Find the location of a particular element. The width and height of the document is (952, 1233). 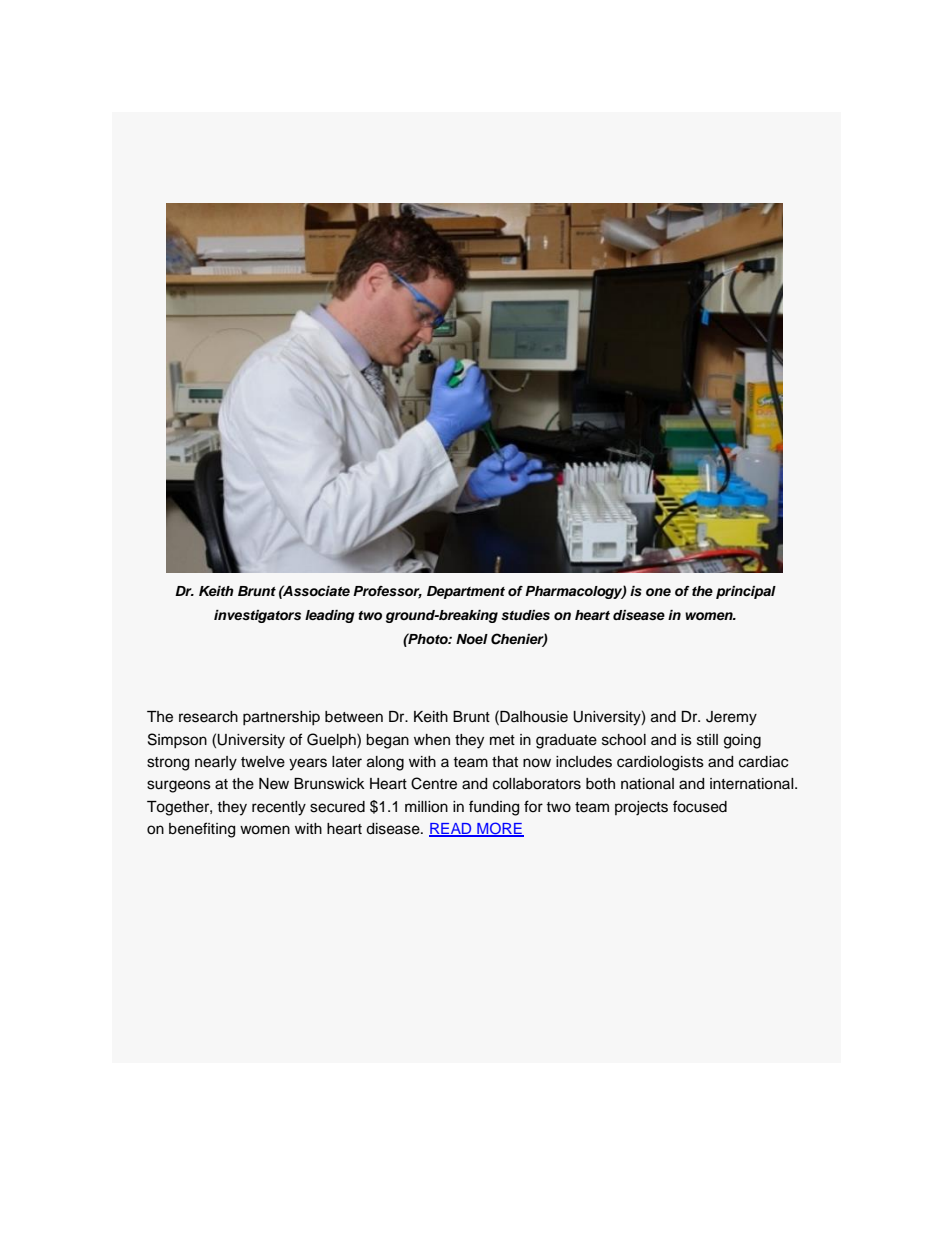

READ is located at coordinates (451, 830).
